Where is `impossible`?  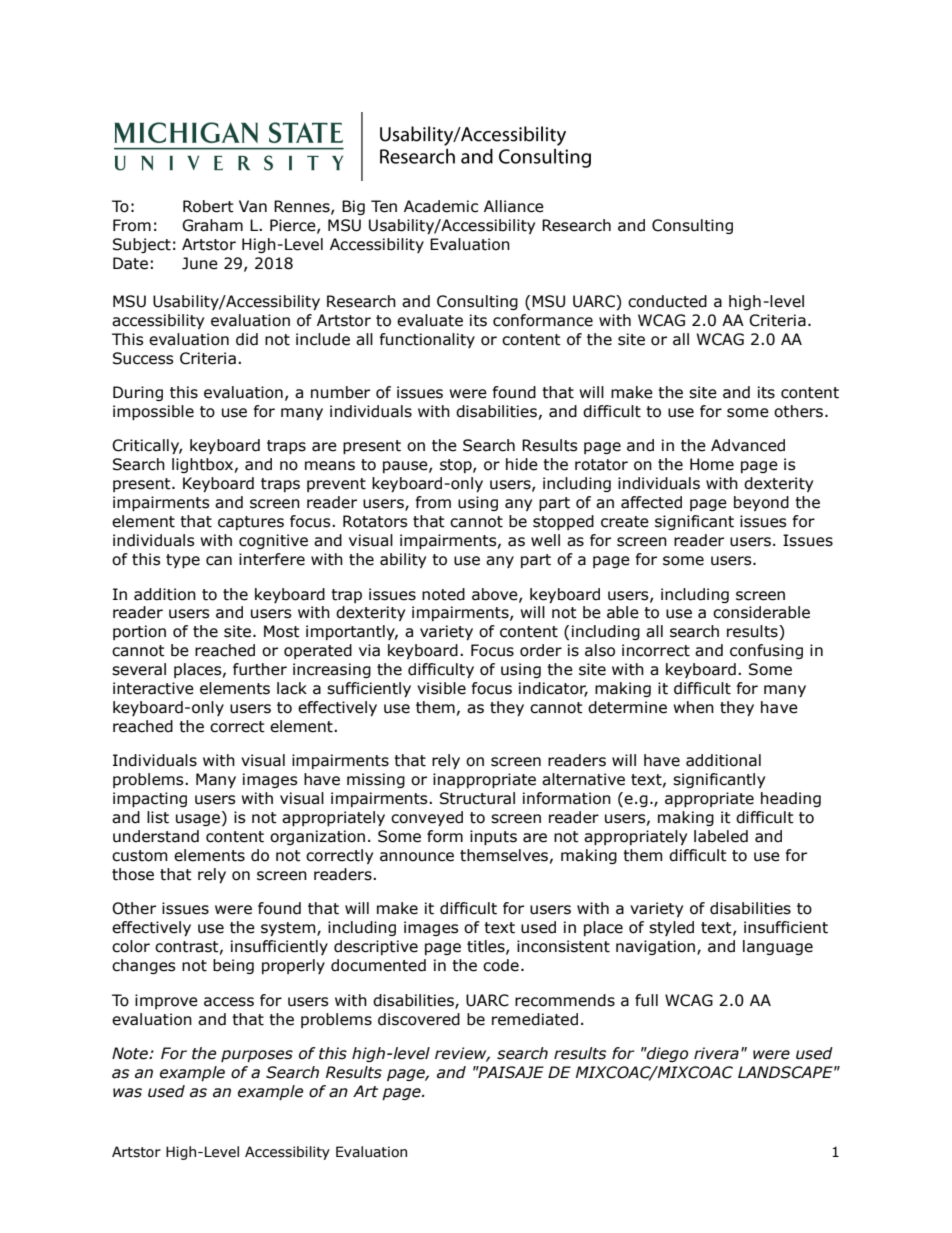
impossible is located at coordinates (153, 412).
